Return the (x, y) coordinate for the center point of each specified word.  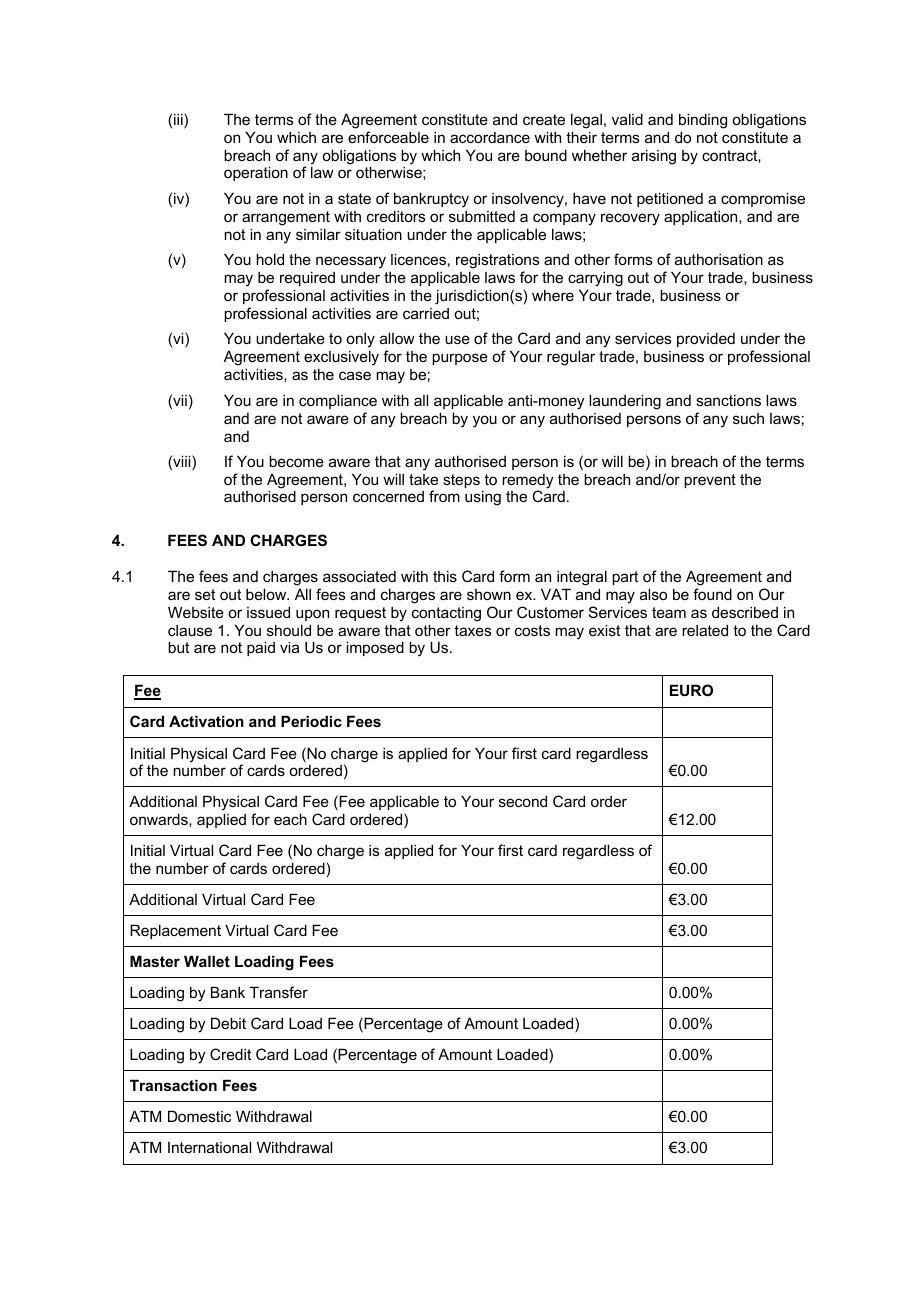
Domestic (199, 1116)
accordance (490, 137)
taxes (473, 630)
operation (256, 173)
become (296, 461)
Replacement (175, 931)
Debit (228, 1023)
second (523, 801)
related (705, 630)
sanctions (728, 400)
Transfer (279, 992)
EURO (691, 690)
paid (261, 648)
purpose (460, 359)
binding (703, 121)
